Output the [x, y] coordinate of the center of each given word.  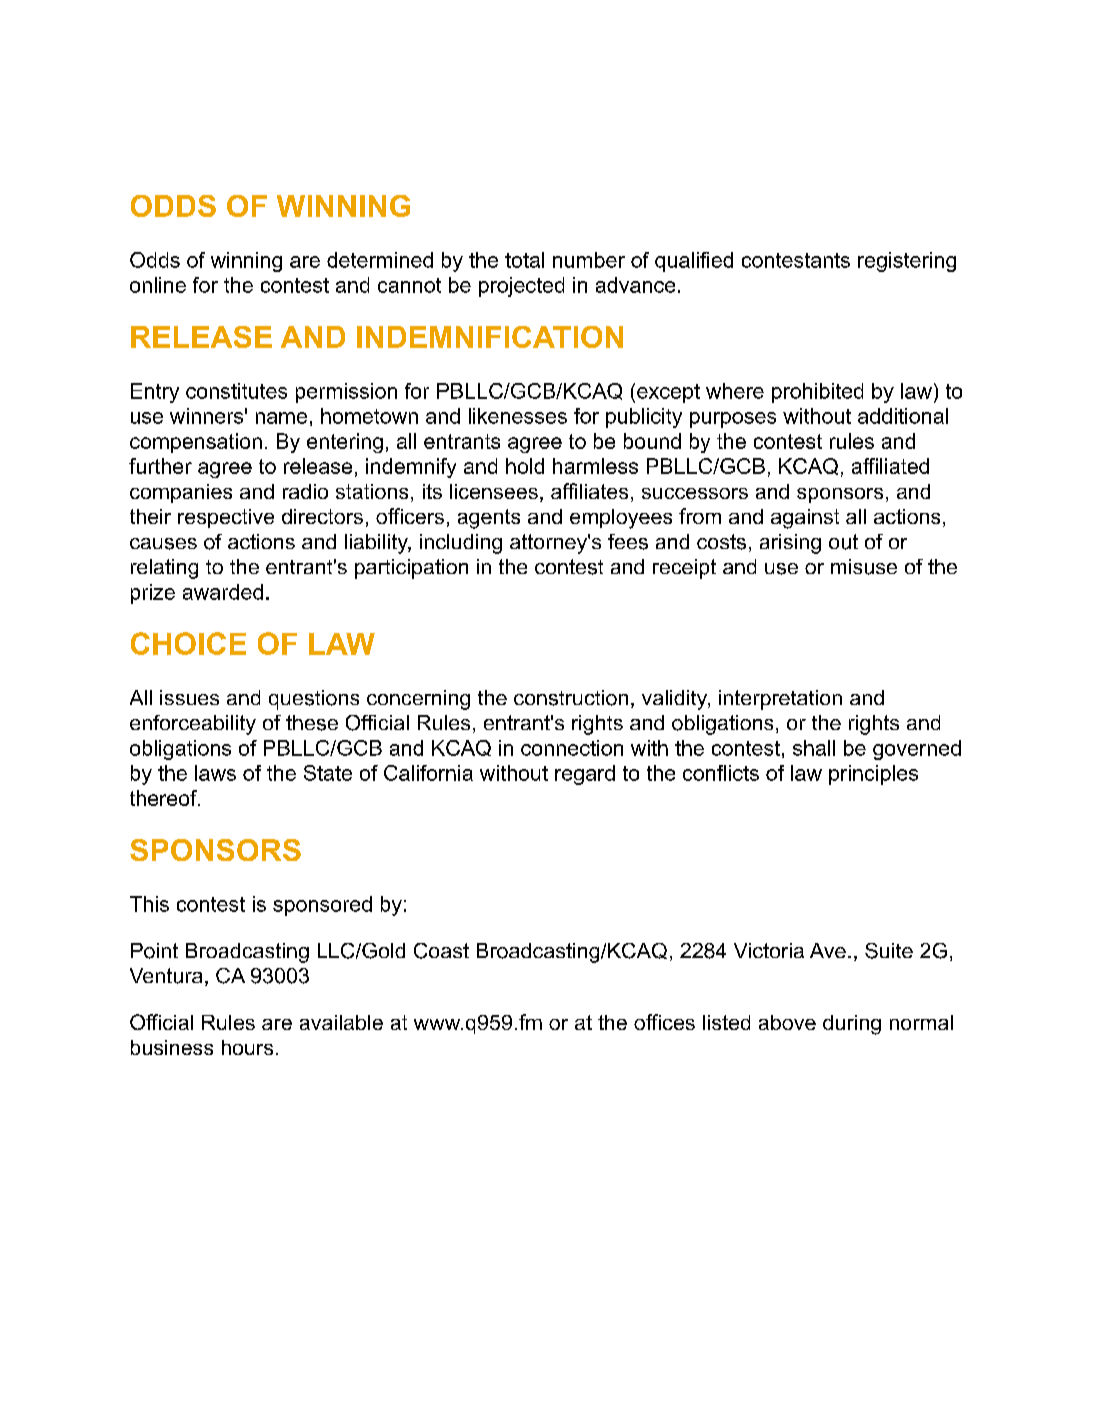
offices [664, 1022]
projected [521, 287]
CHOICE [188, 643]
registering [907, 262]
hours [247, 1047]
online [158, 285]
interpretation [780, 700]
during [852, 1025]
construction [571, 698]
